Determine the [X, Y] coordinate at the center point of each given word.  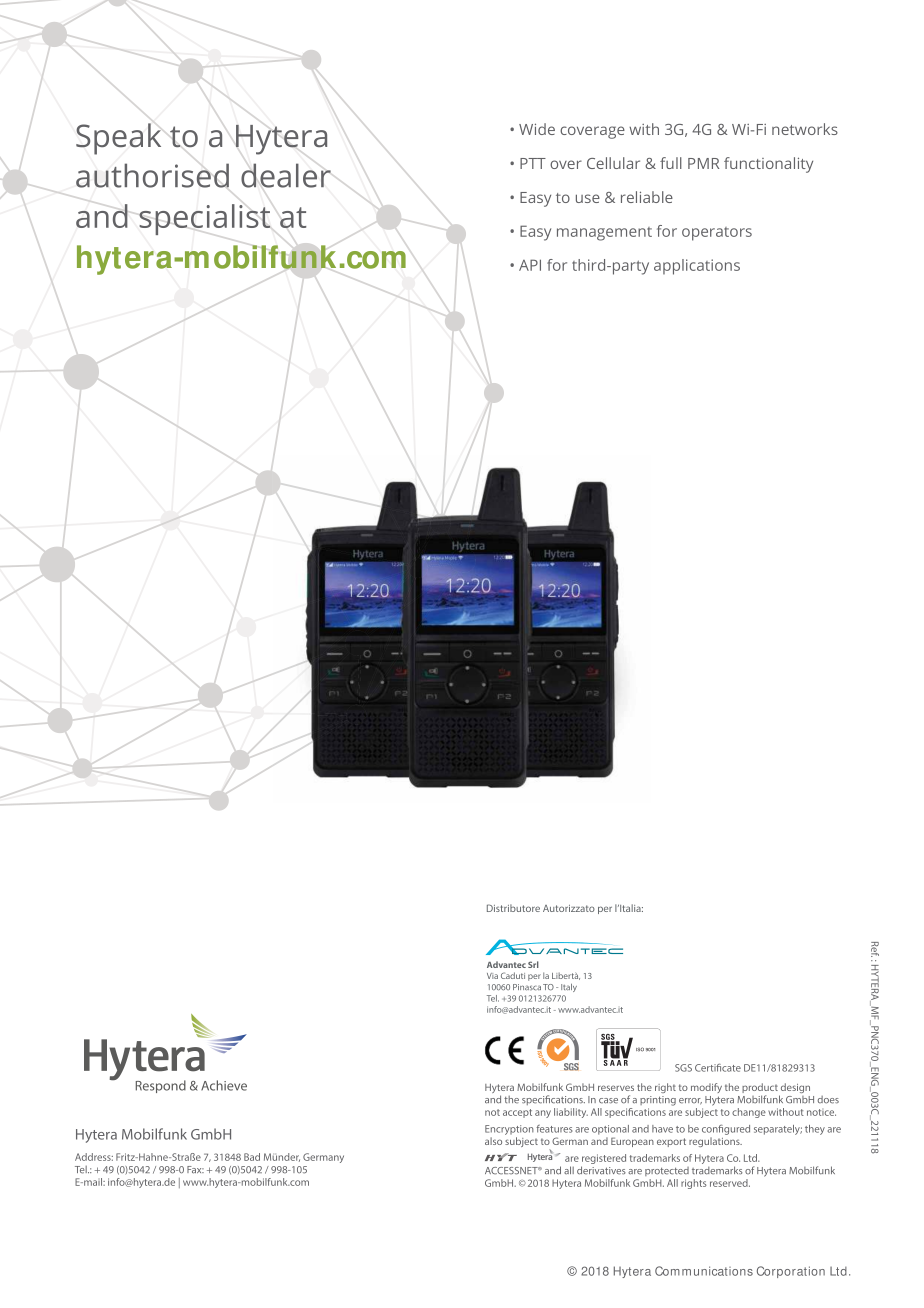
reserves [616, 1088]
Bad [252, 1157]
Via [492, 976]
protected [667, 1171]
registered [603, 1160]
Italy [569, 988]
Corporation [791, 1272]
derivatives [601, 1170]
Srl [533, 964]
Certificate [718, 1068]
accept [517, 1113]
